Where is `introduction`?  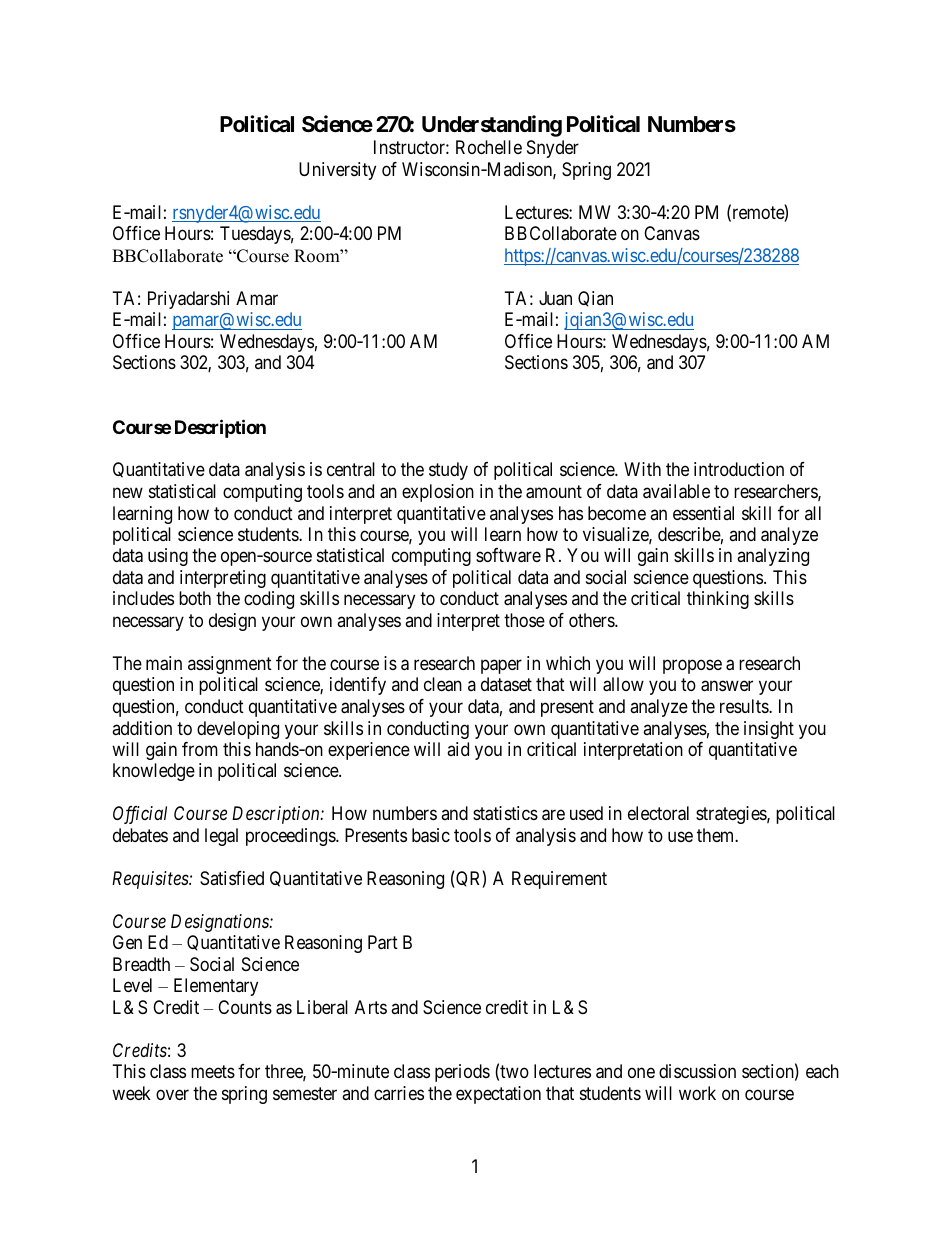 introduction is located at coordinates (739, 469).
